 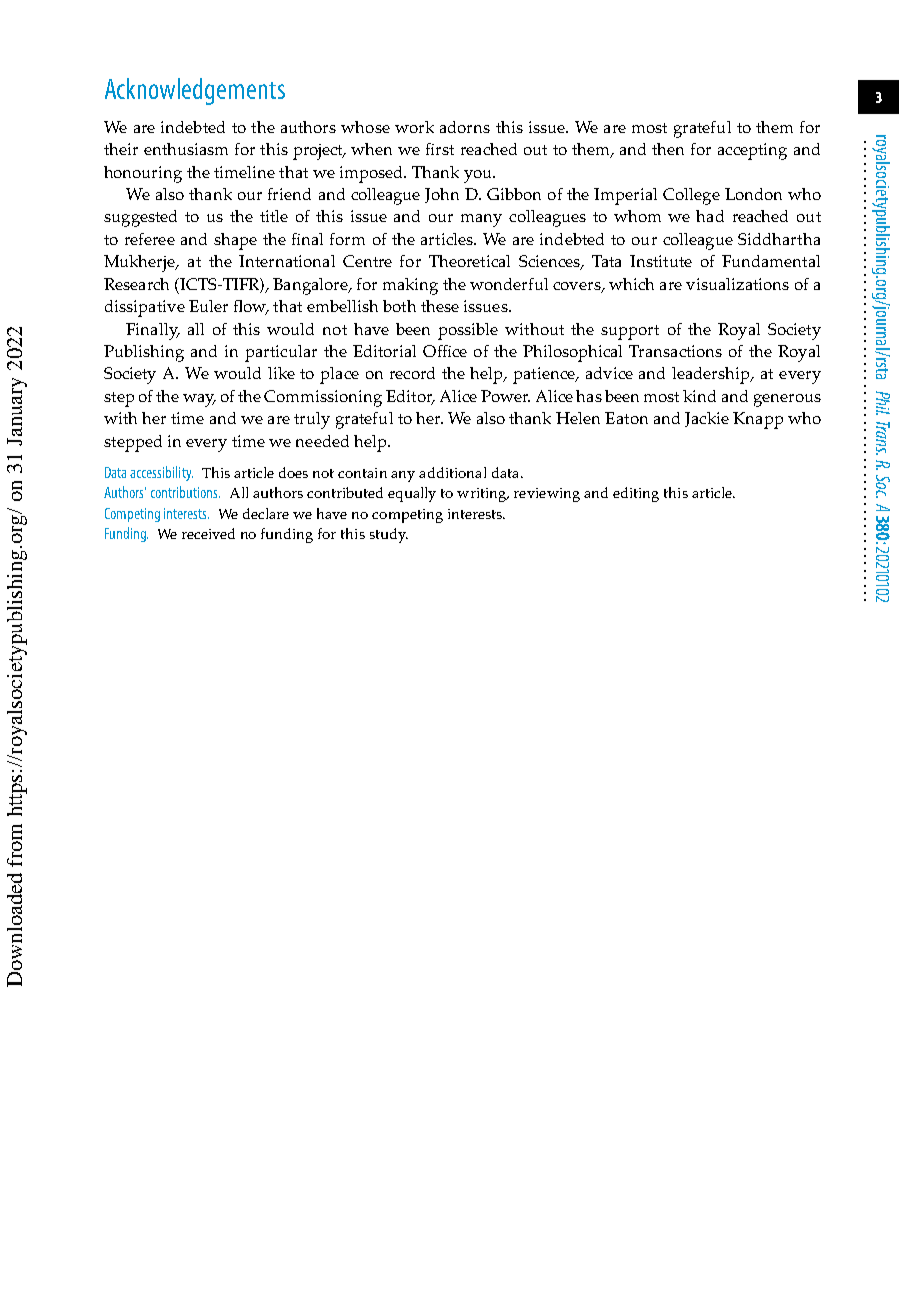 What do you see at coordinates (668, 149) in the document?
I see `then` at bounding box center [668, 149].
